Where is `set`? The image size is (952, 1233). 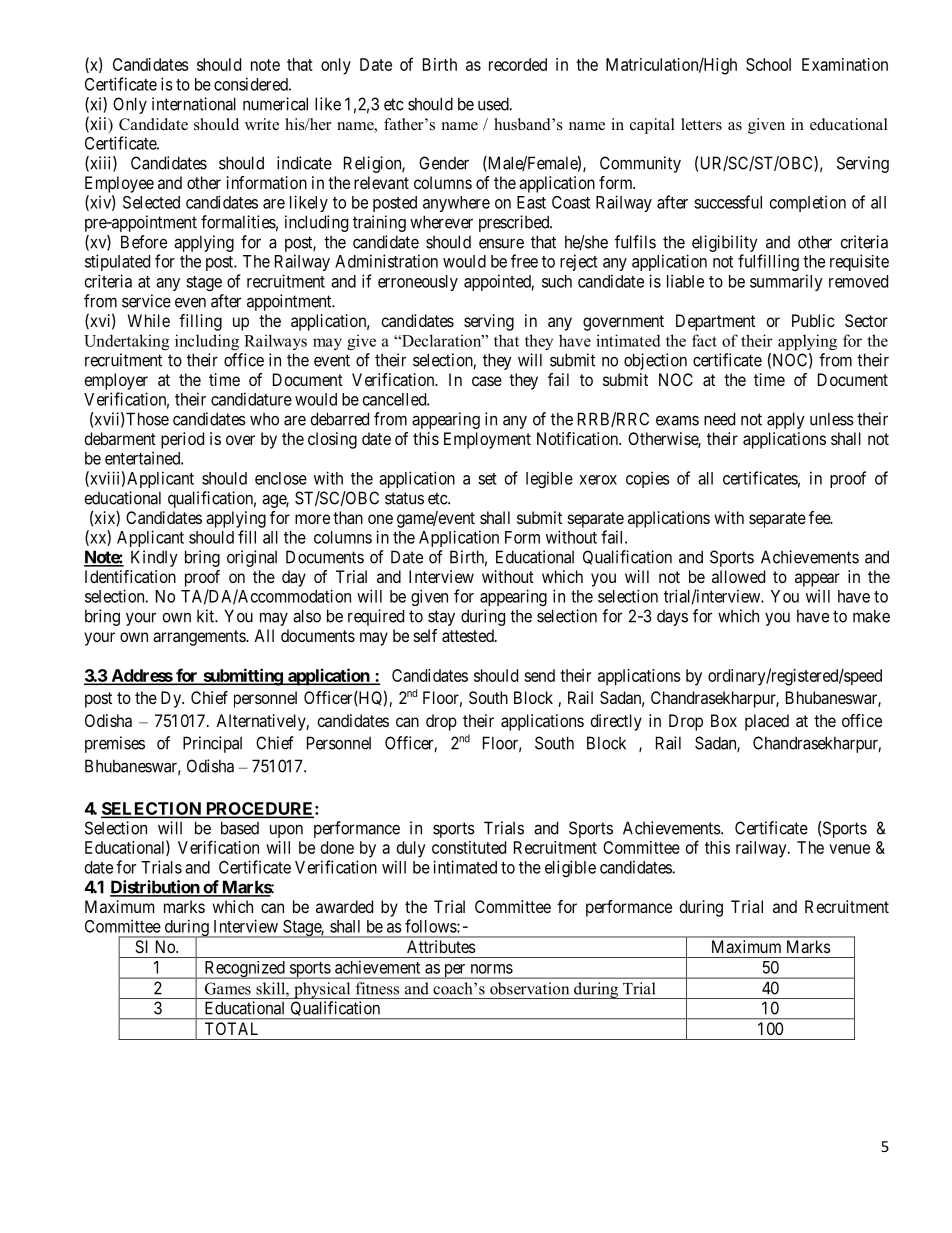 set is located at coordinates (487, 479).
